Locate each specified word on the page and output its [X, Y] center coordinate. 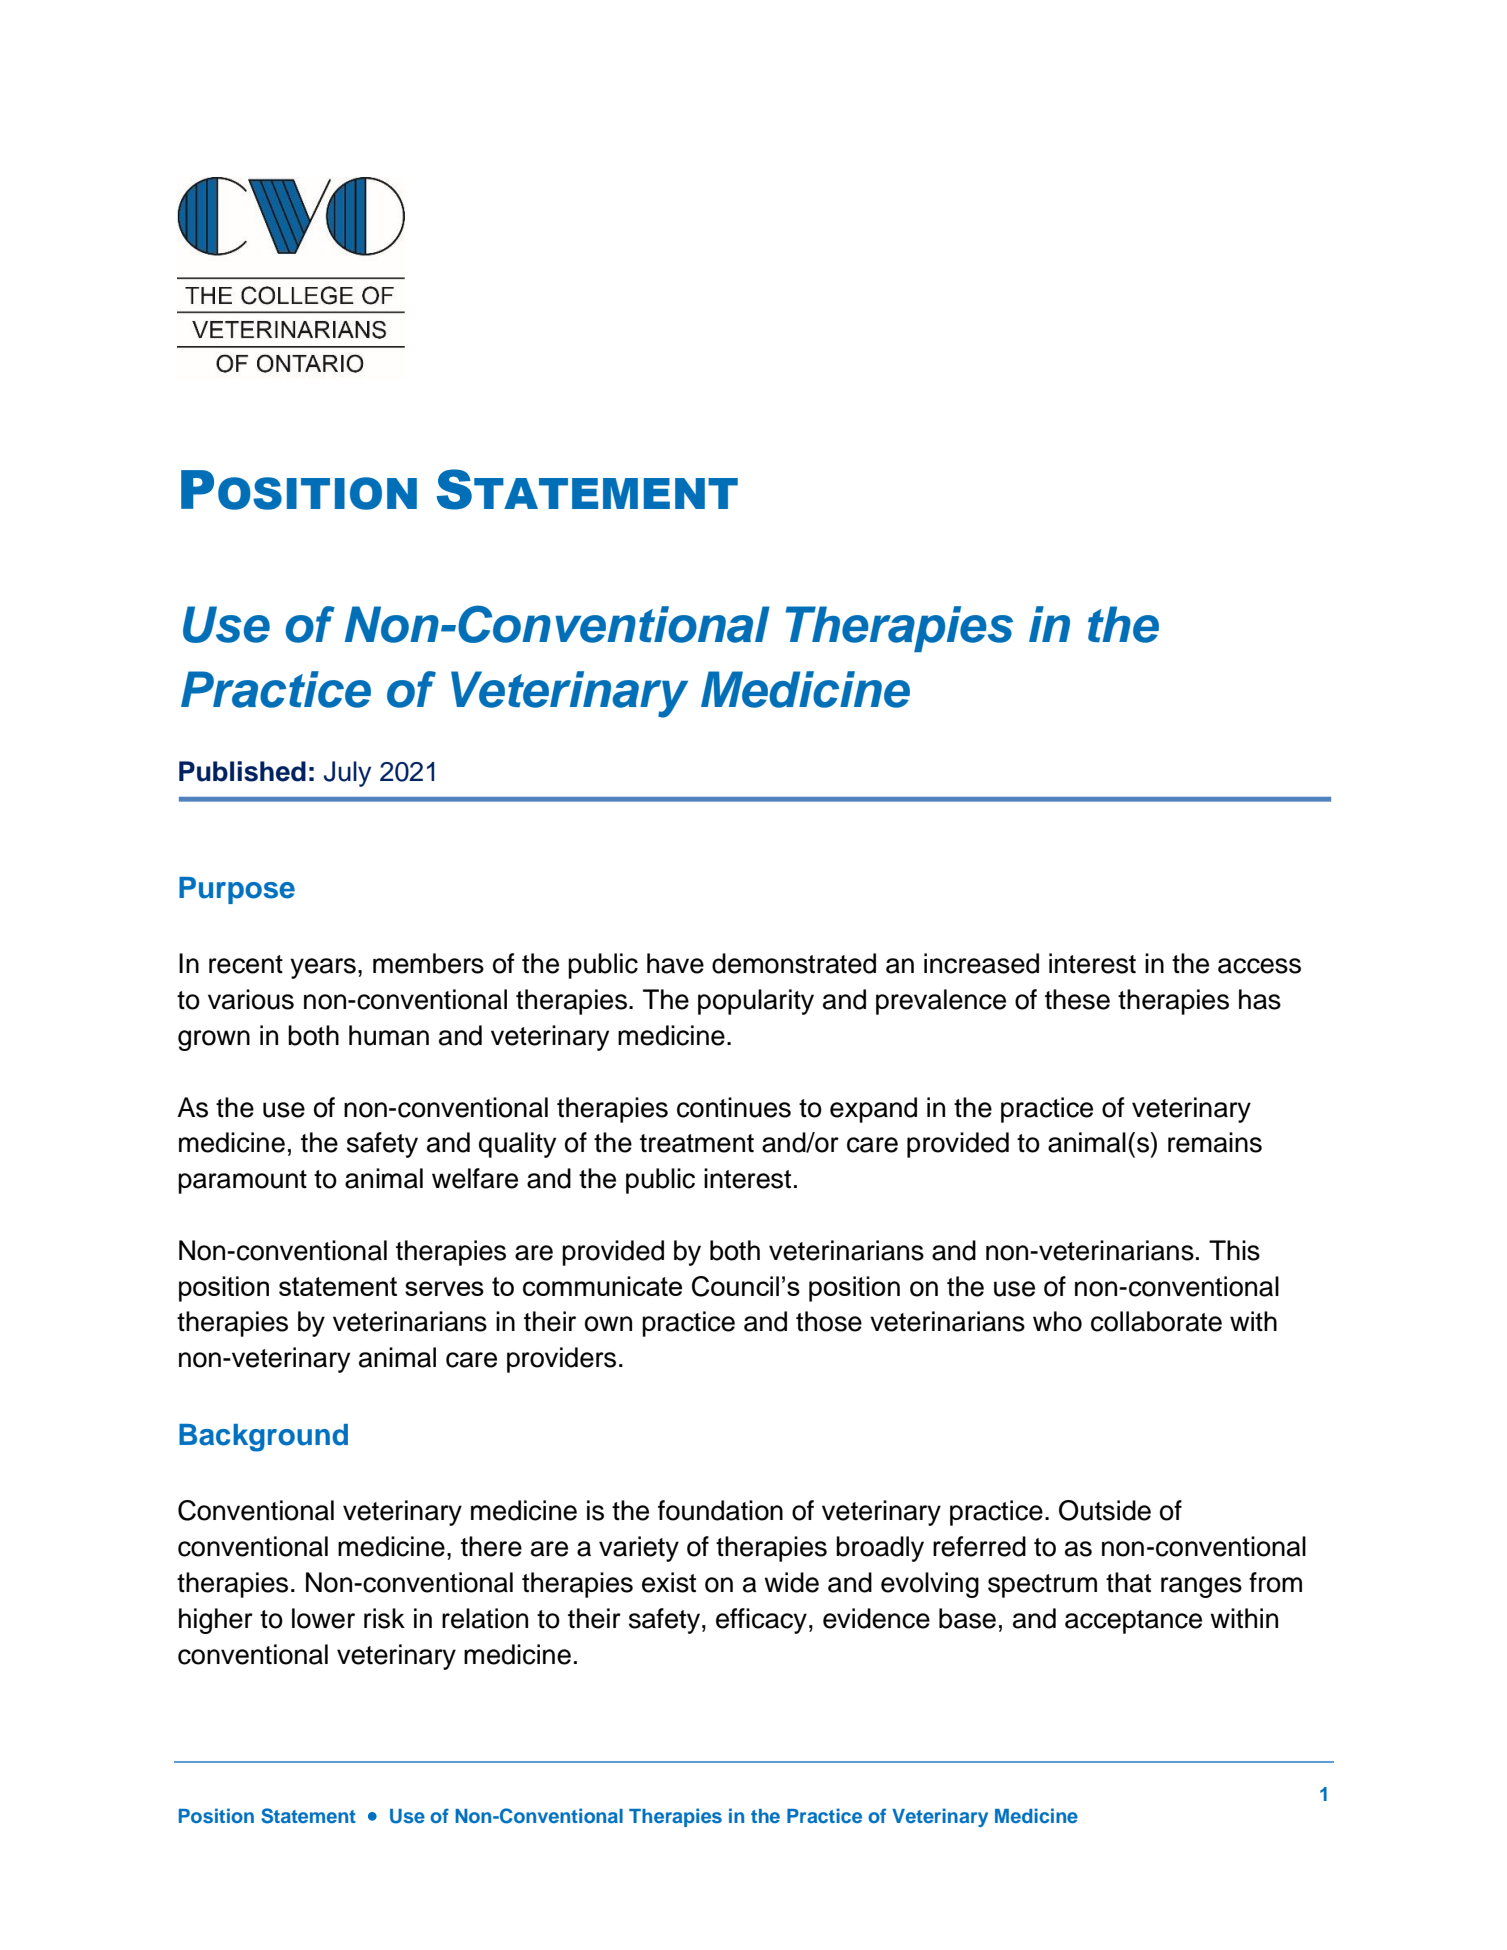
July [347, 774]
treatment [697, 1143]
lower [323, 1618]
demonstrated [794, 963]
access [1259, 966]
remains [1215, 1142]
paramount [242, 1182]
